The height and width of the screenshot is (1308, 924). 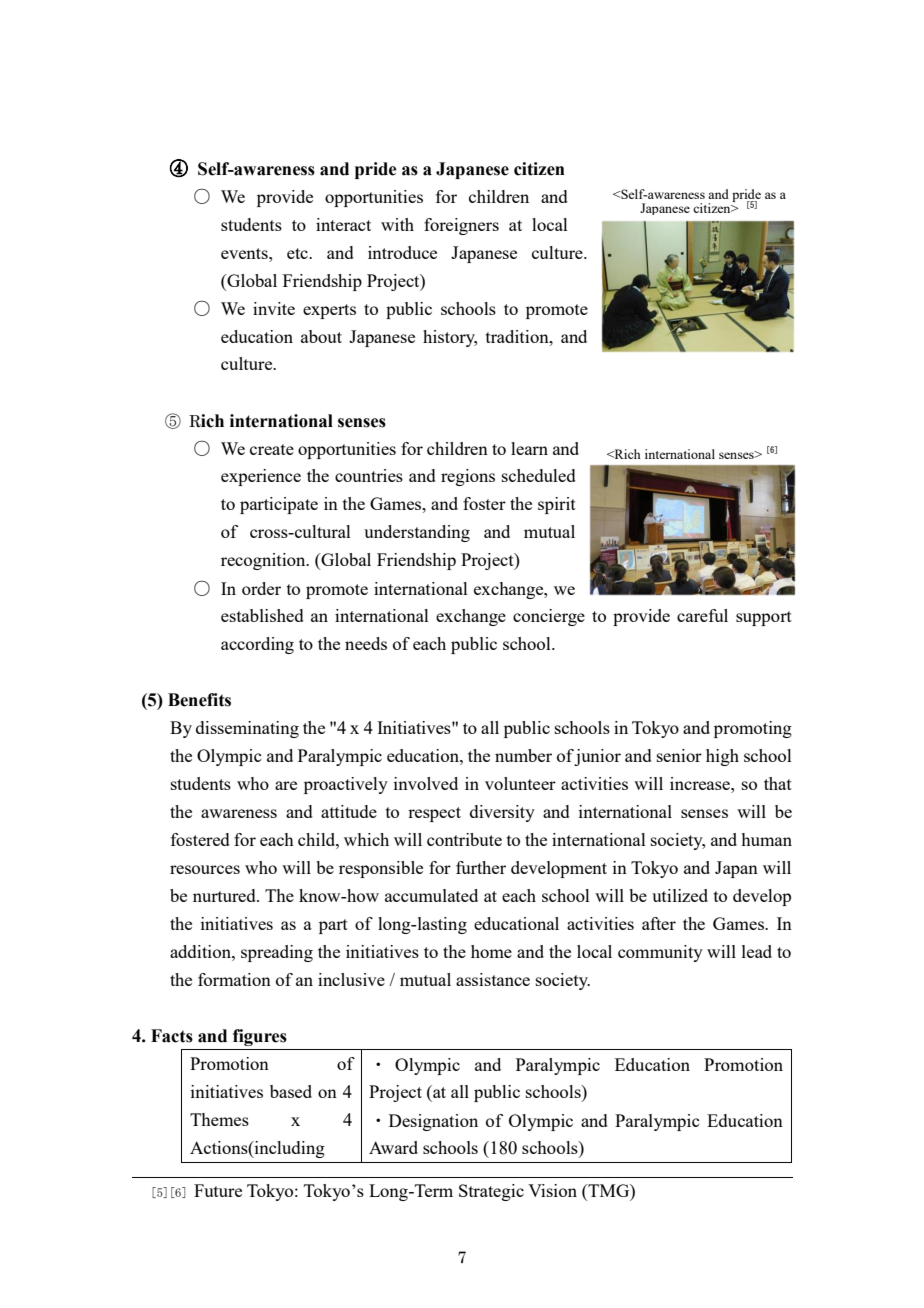 What do you see at coordinates (245, 253) in the screenshot?
I see `events` at bounding box center [245, 253].
